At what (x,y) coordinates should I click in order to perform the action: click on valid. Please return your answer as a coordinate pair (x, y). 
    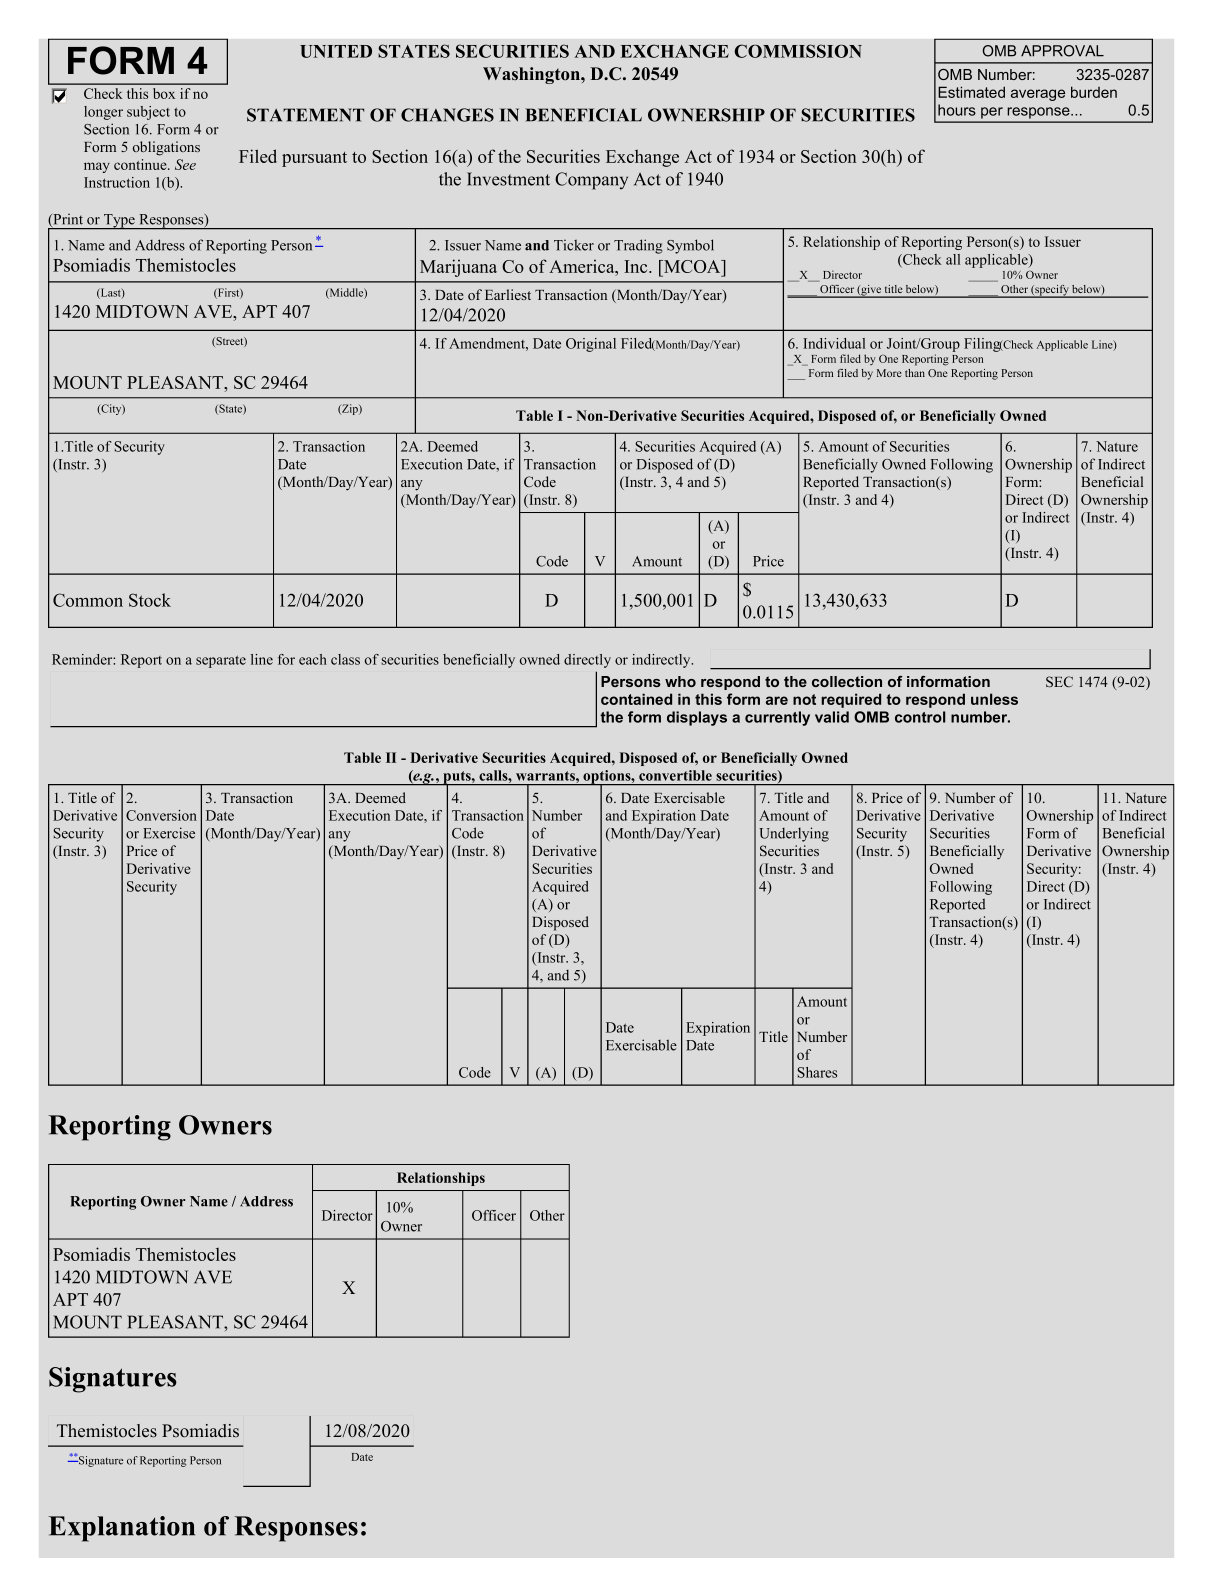
    Looking at the image, I should click on (832, 717).
